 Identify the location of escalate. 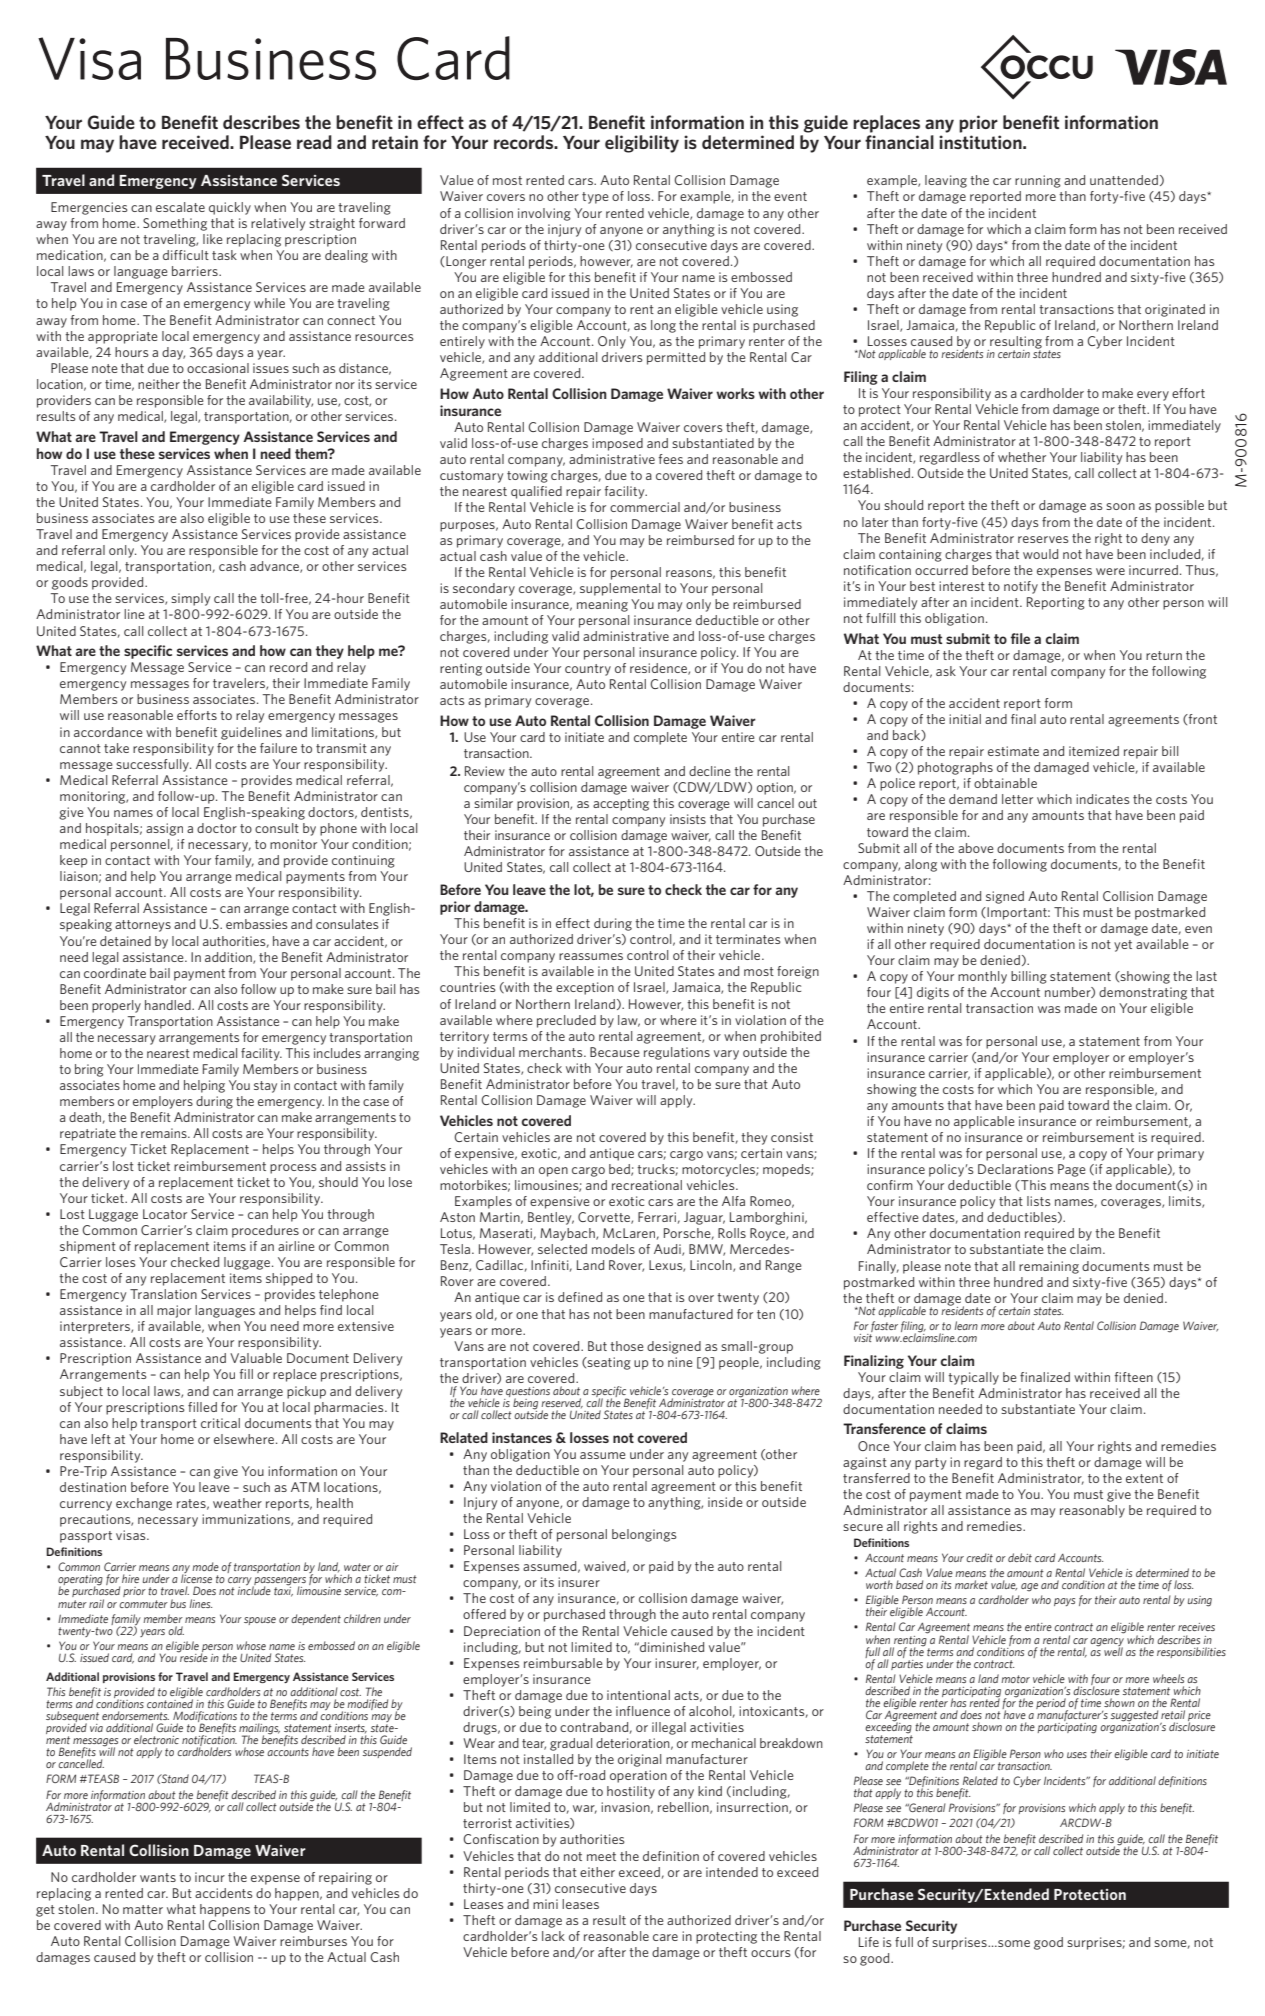
(180, 207).
